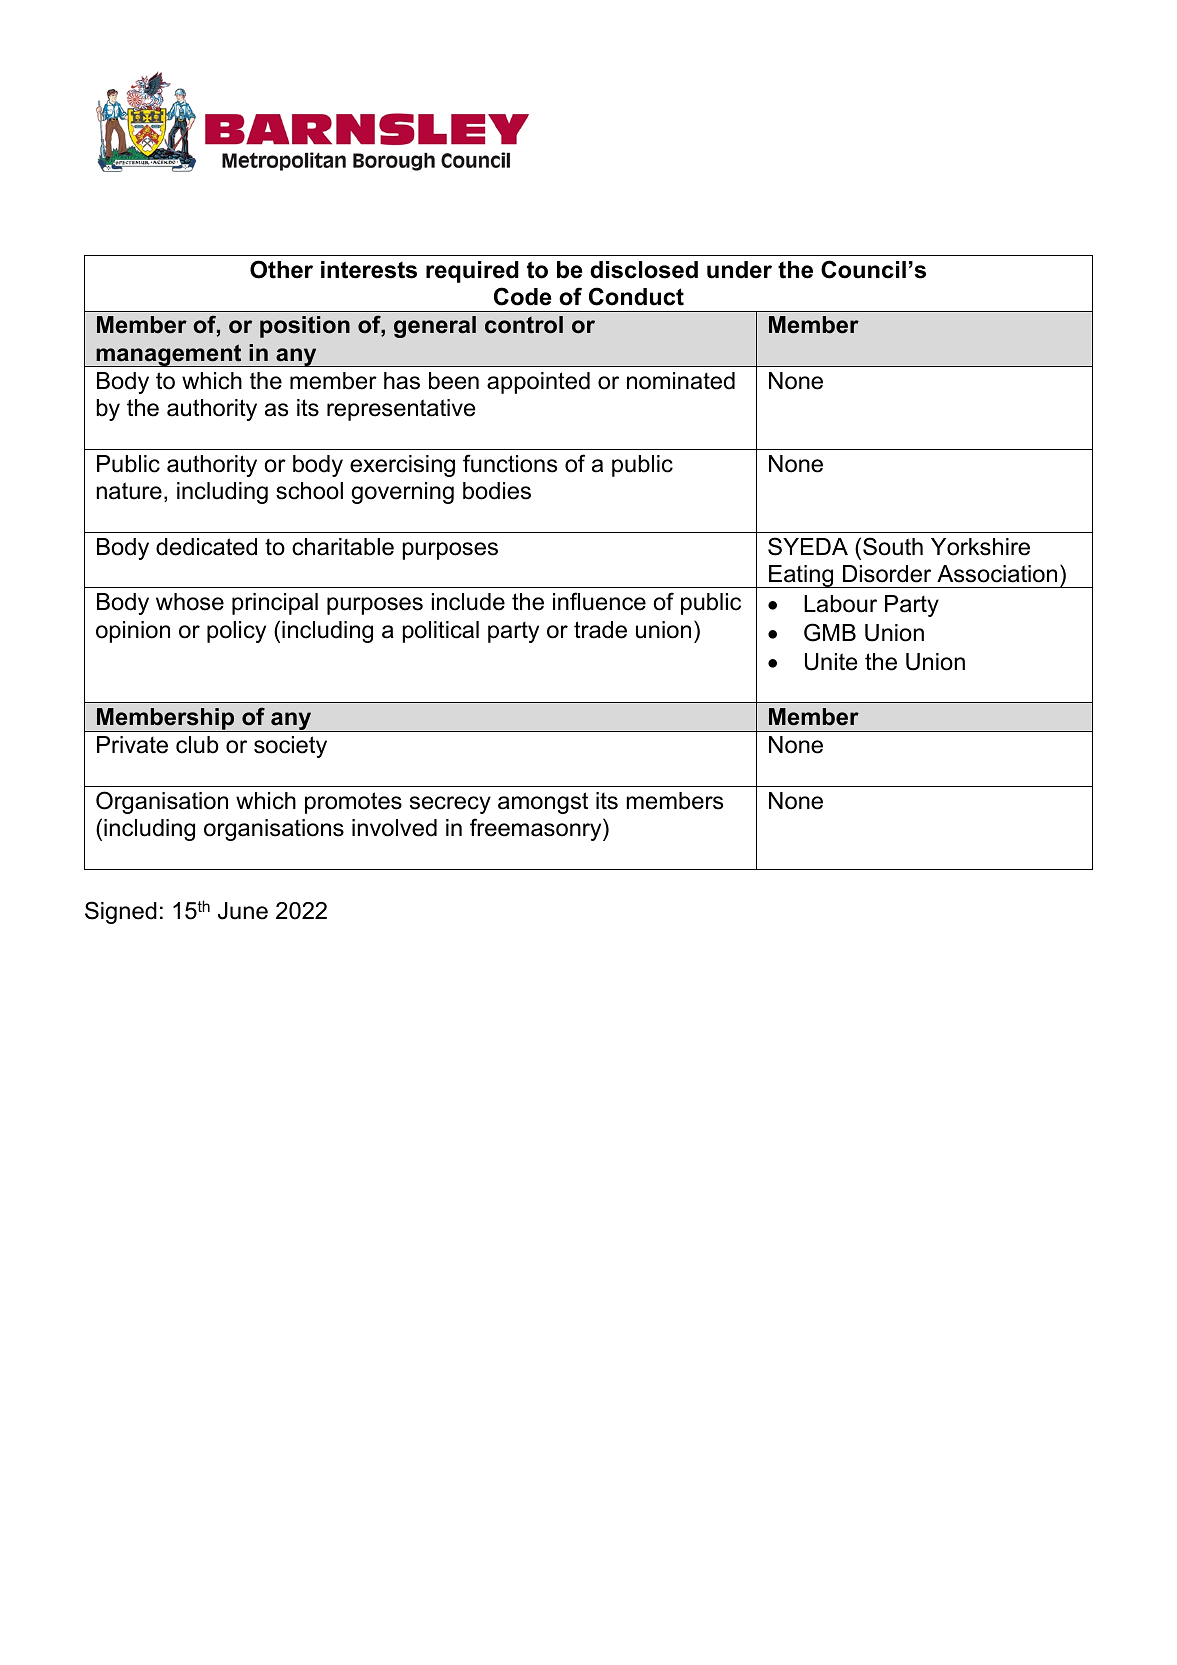  I want to click on Code, so click(523, 296).
